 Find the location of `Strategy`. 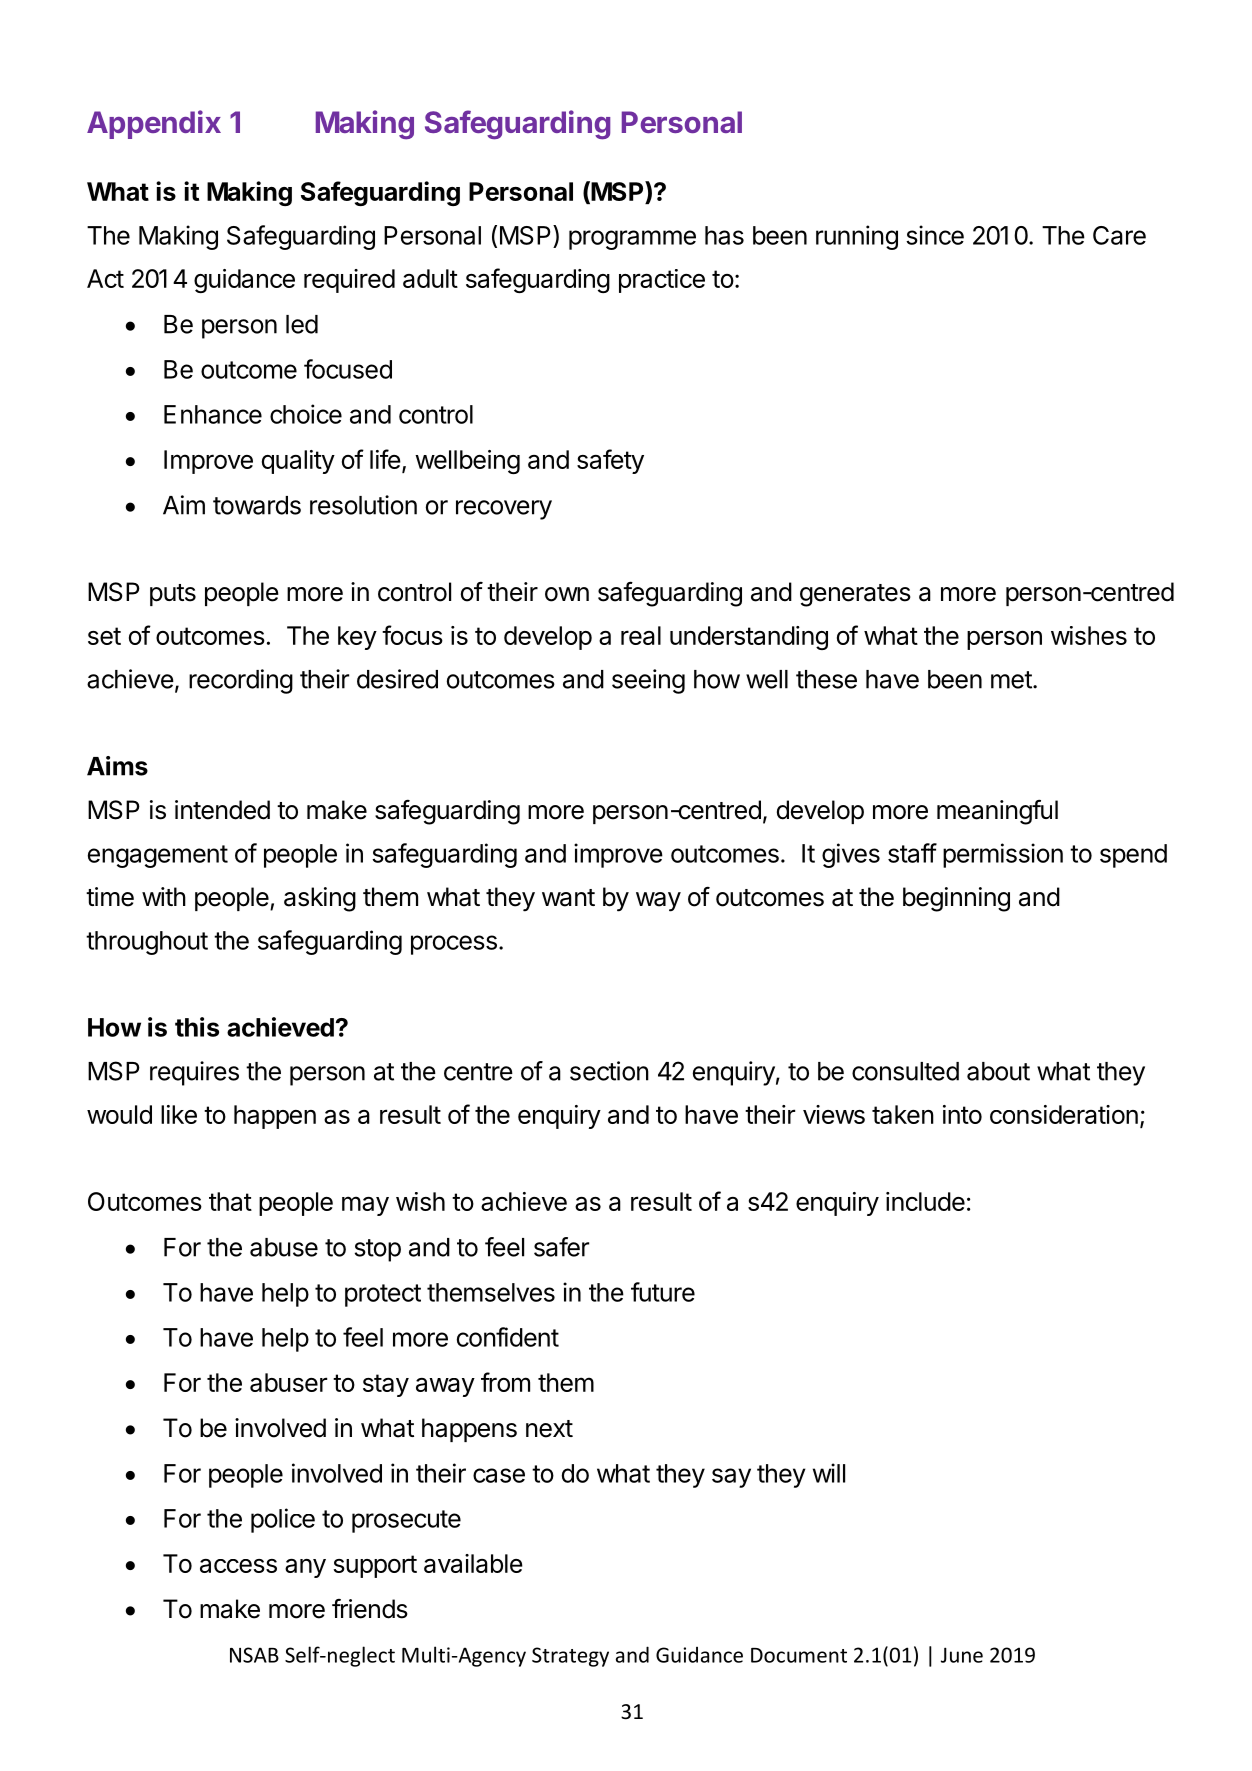

Strategy is located at coordinates (570, 1657).
